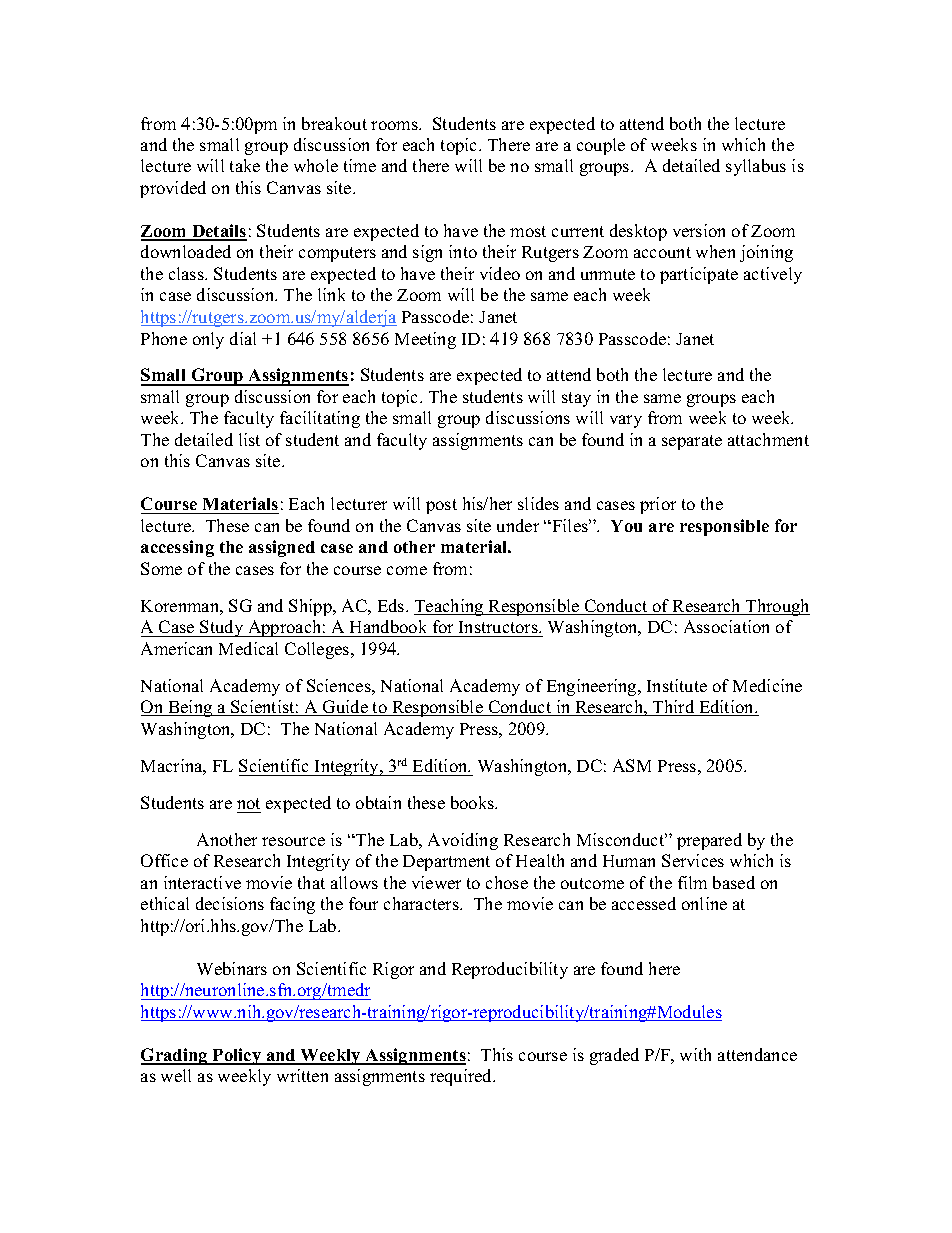  Describe the element at coordinates (395, 125) in the screenshot. I see `rooms` at that location.
